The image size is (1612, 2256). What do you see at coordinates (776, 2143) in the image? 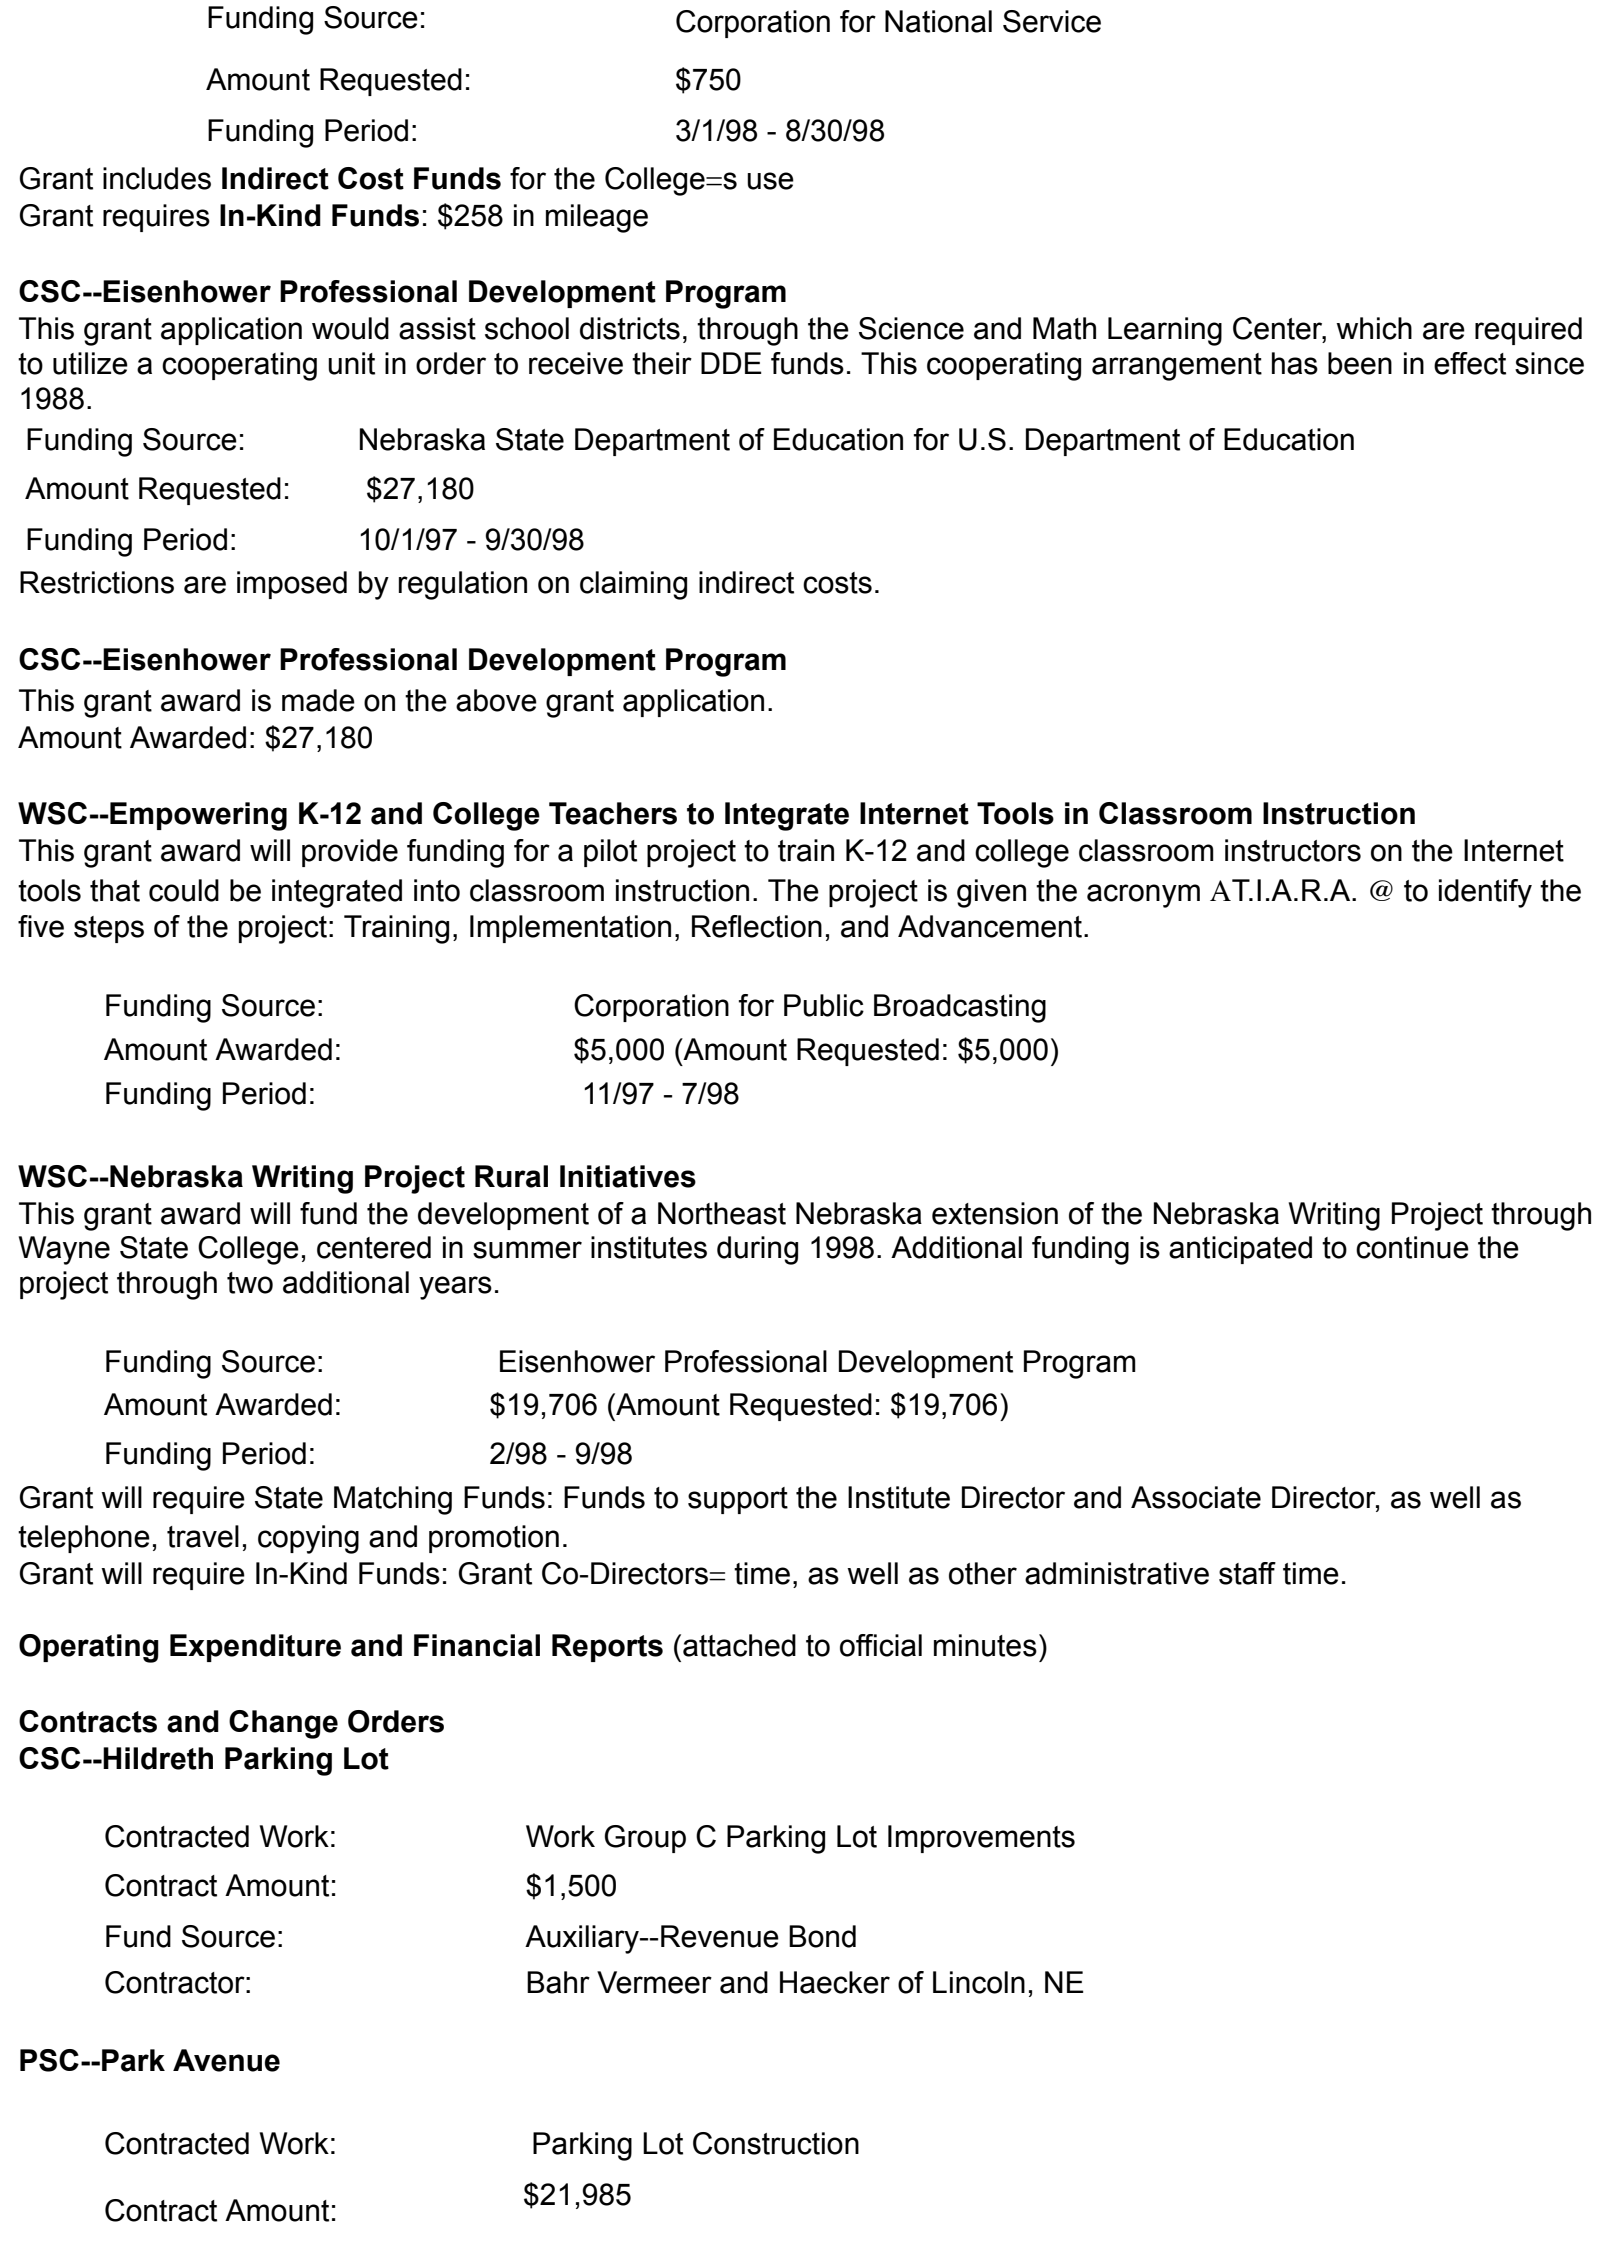
I see `Construction` at bounding box center [776, 2143].
